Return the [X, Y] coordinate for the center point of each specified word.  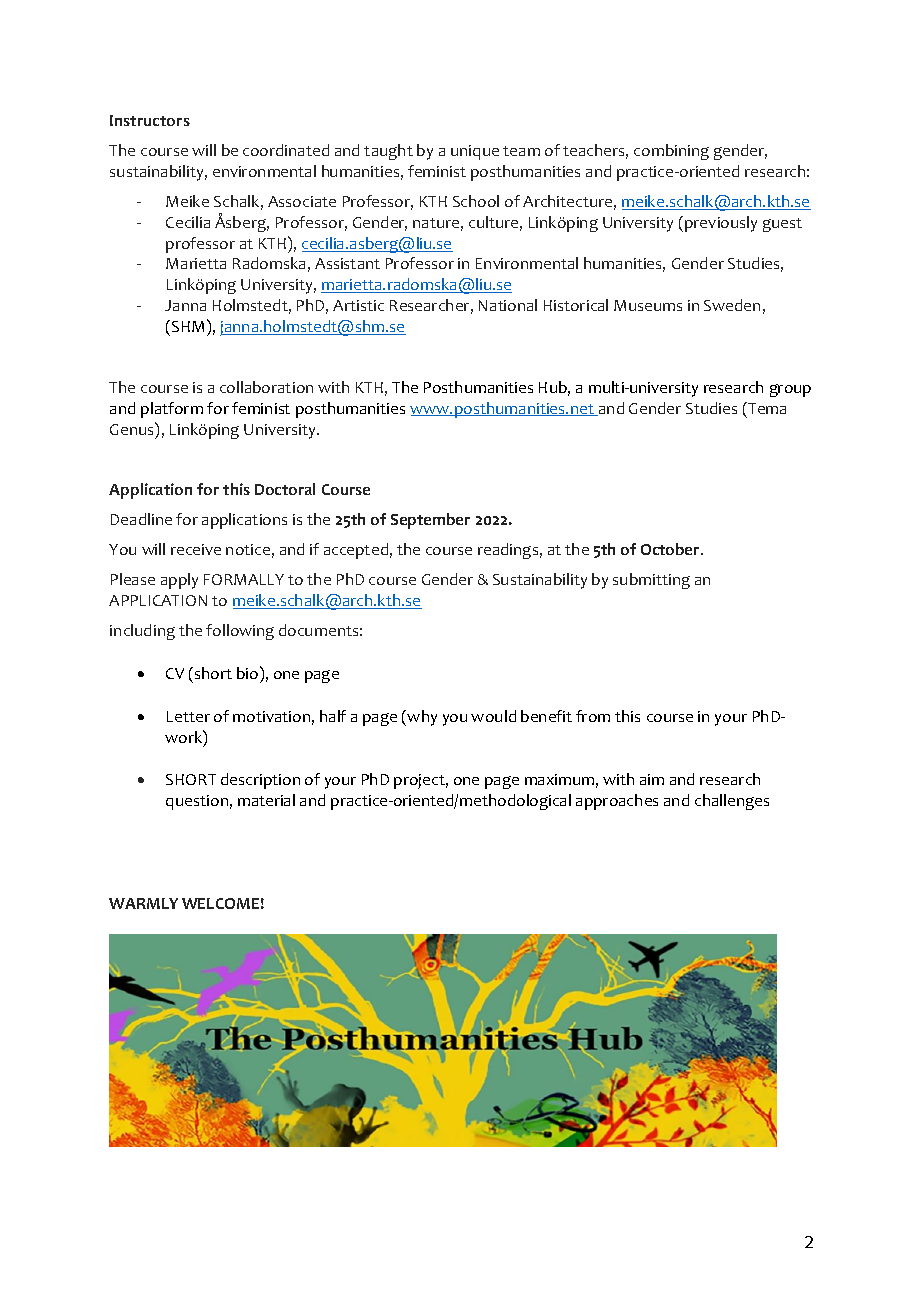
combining [671, 152]
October [672, 549]
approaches [617, 802]
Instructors [150, 120]
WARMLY [143, 903]
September [430, 521]
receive [196, 549]
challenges [732, 802]
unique [475, 152]
